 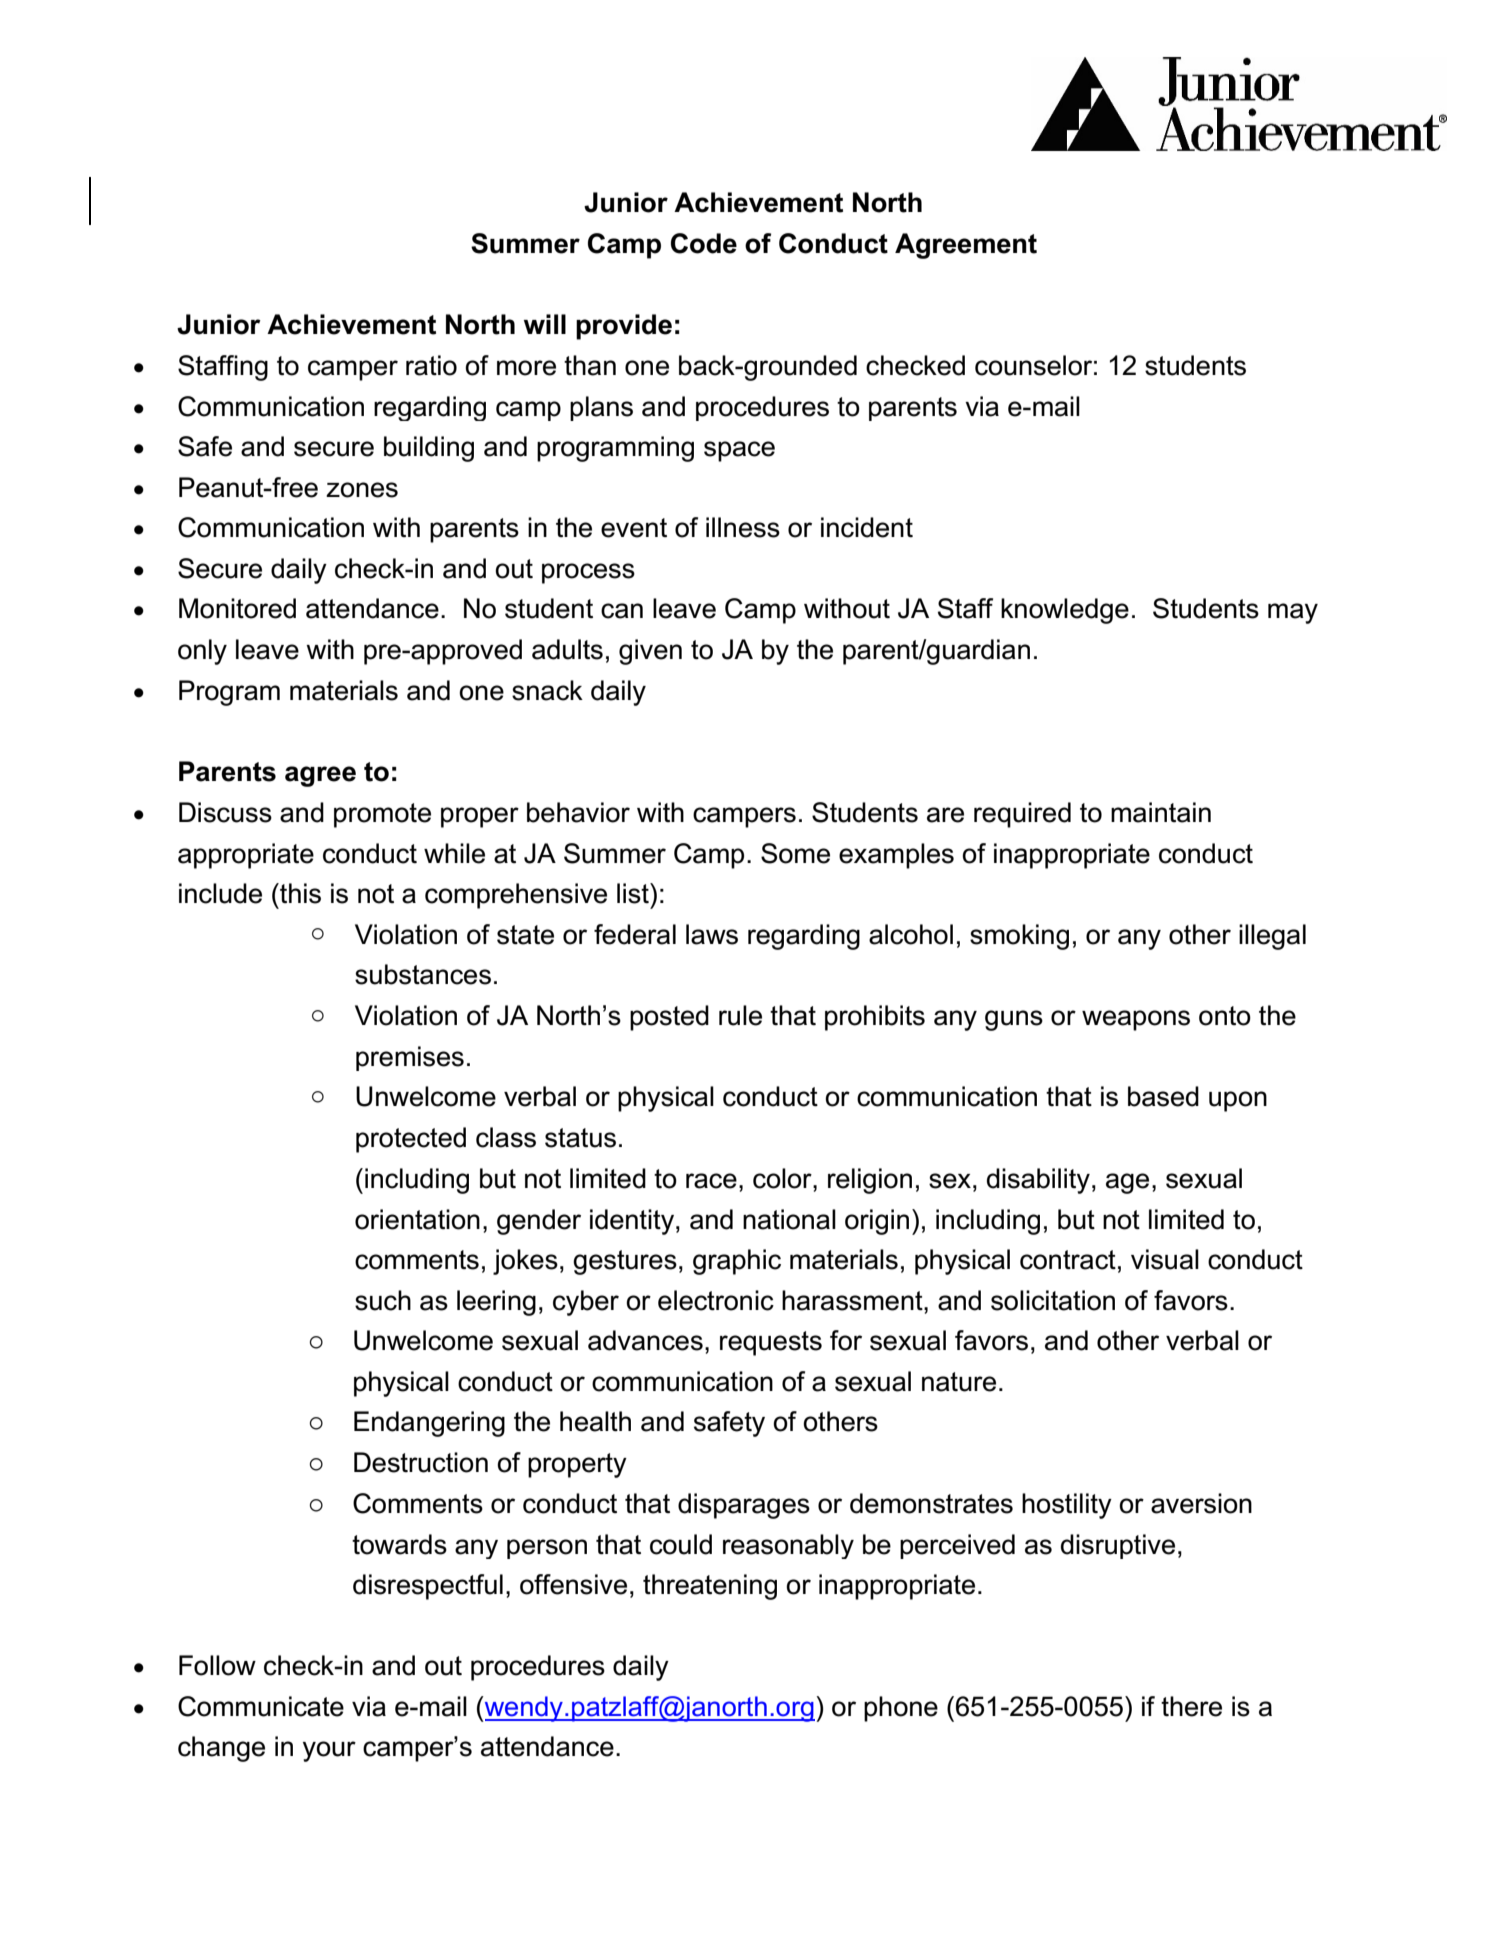 I want to click on your, so click(x=329, y=1751).
